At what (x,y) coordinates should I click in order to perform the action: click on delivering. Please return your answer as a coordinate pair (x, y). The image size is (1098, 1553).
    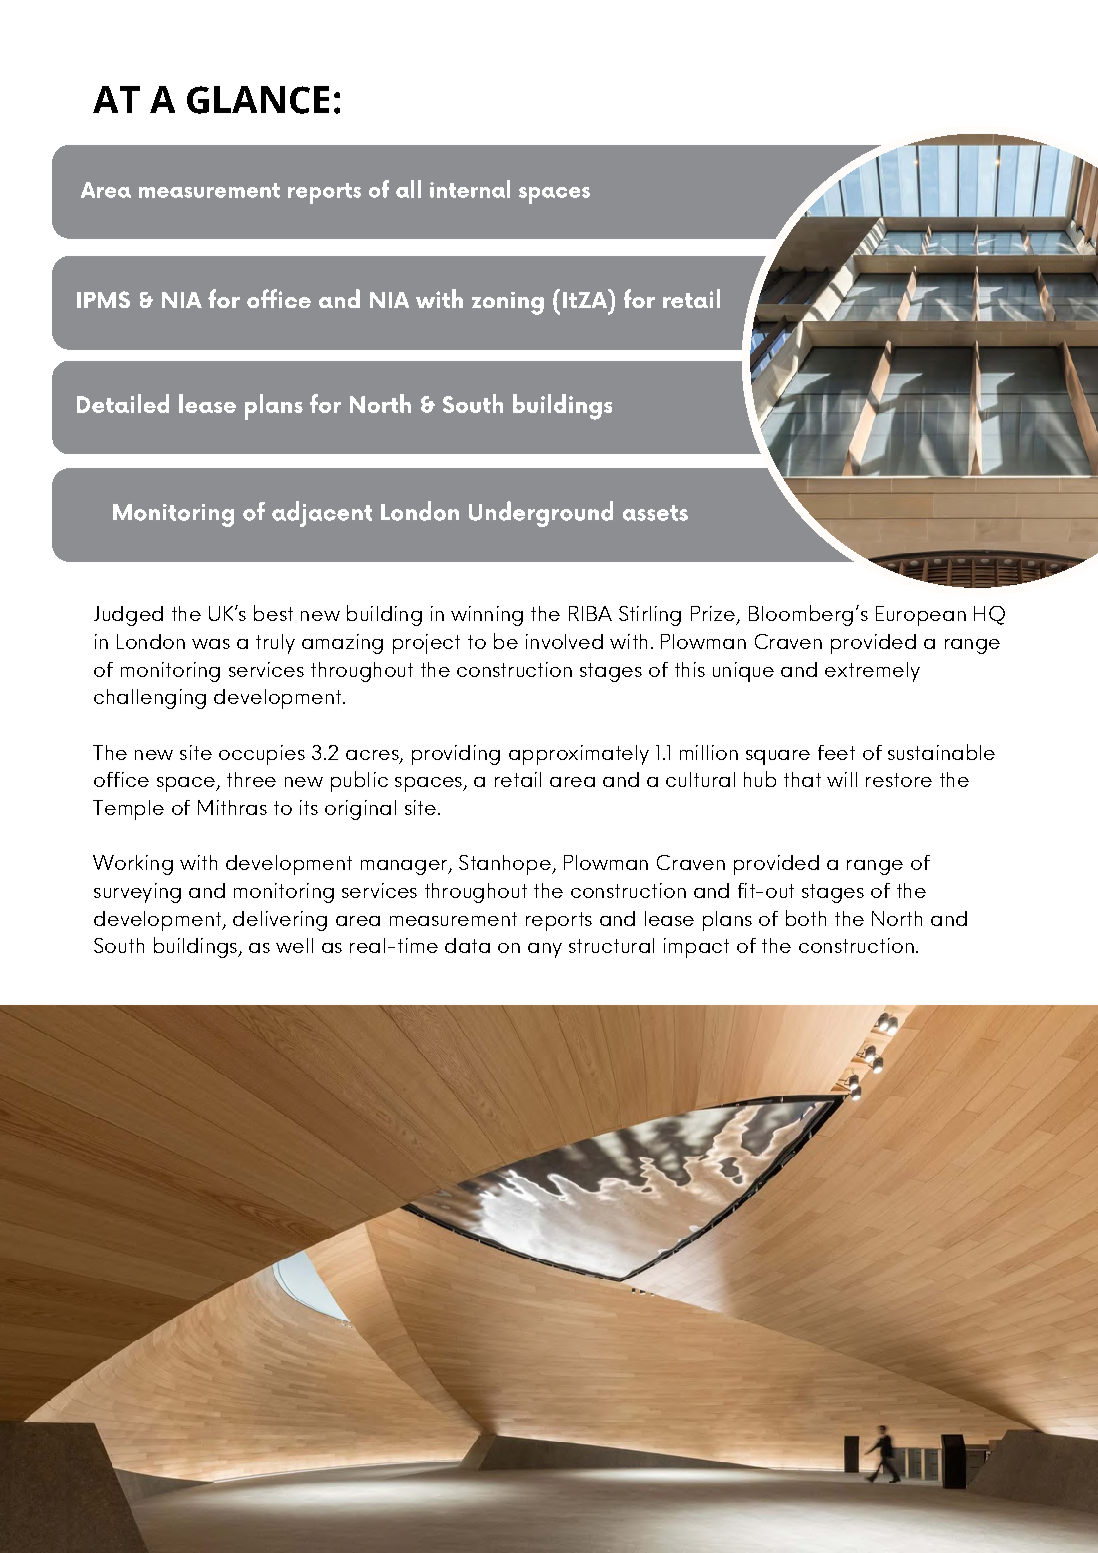
    Looking at the image, I should click on (280, 921).
